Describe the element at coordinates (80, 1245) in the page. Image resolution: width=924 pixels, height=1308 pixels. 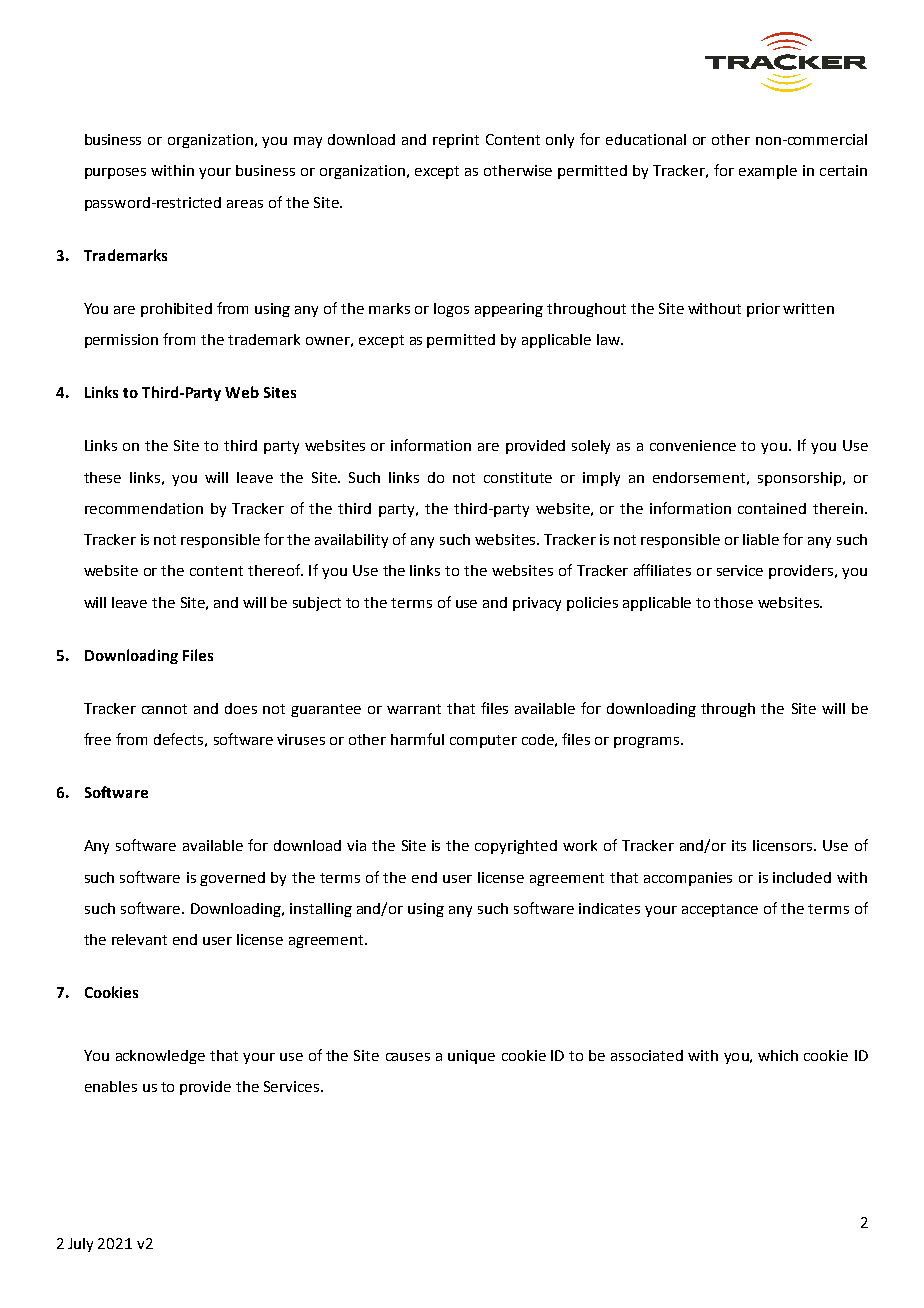
I see `July` at that location.
